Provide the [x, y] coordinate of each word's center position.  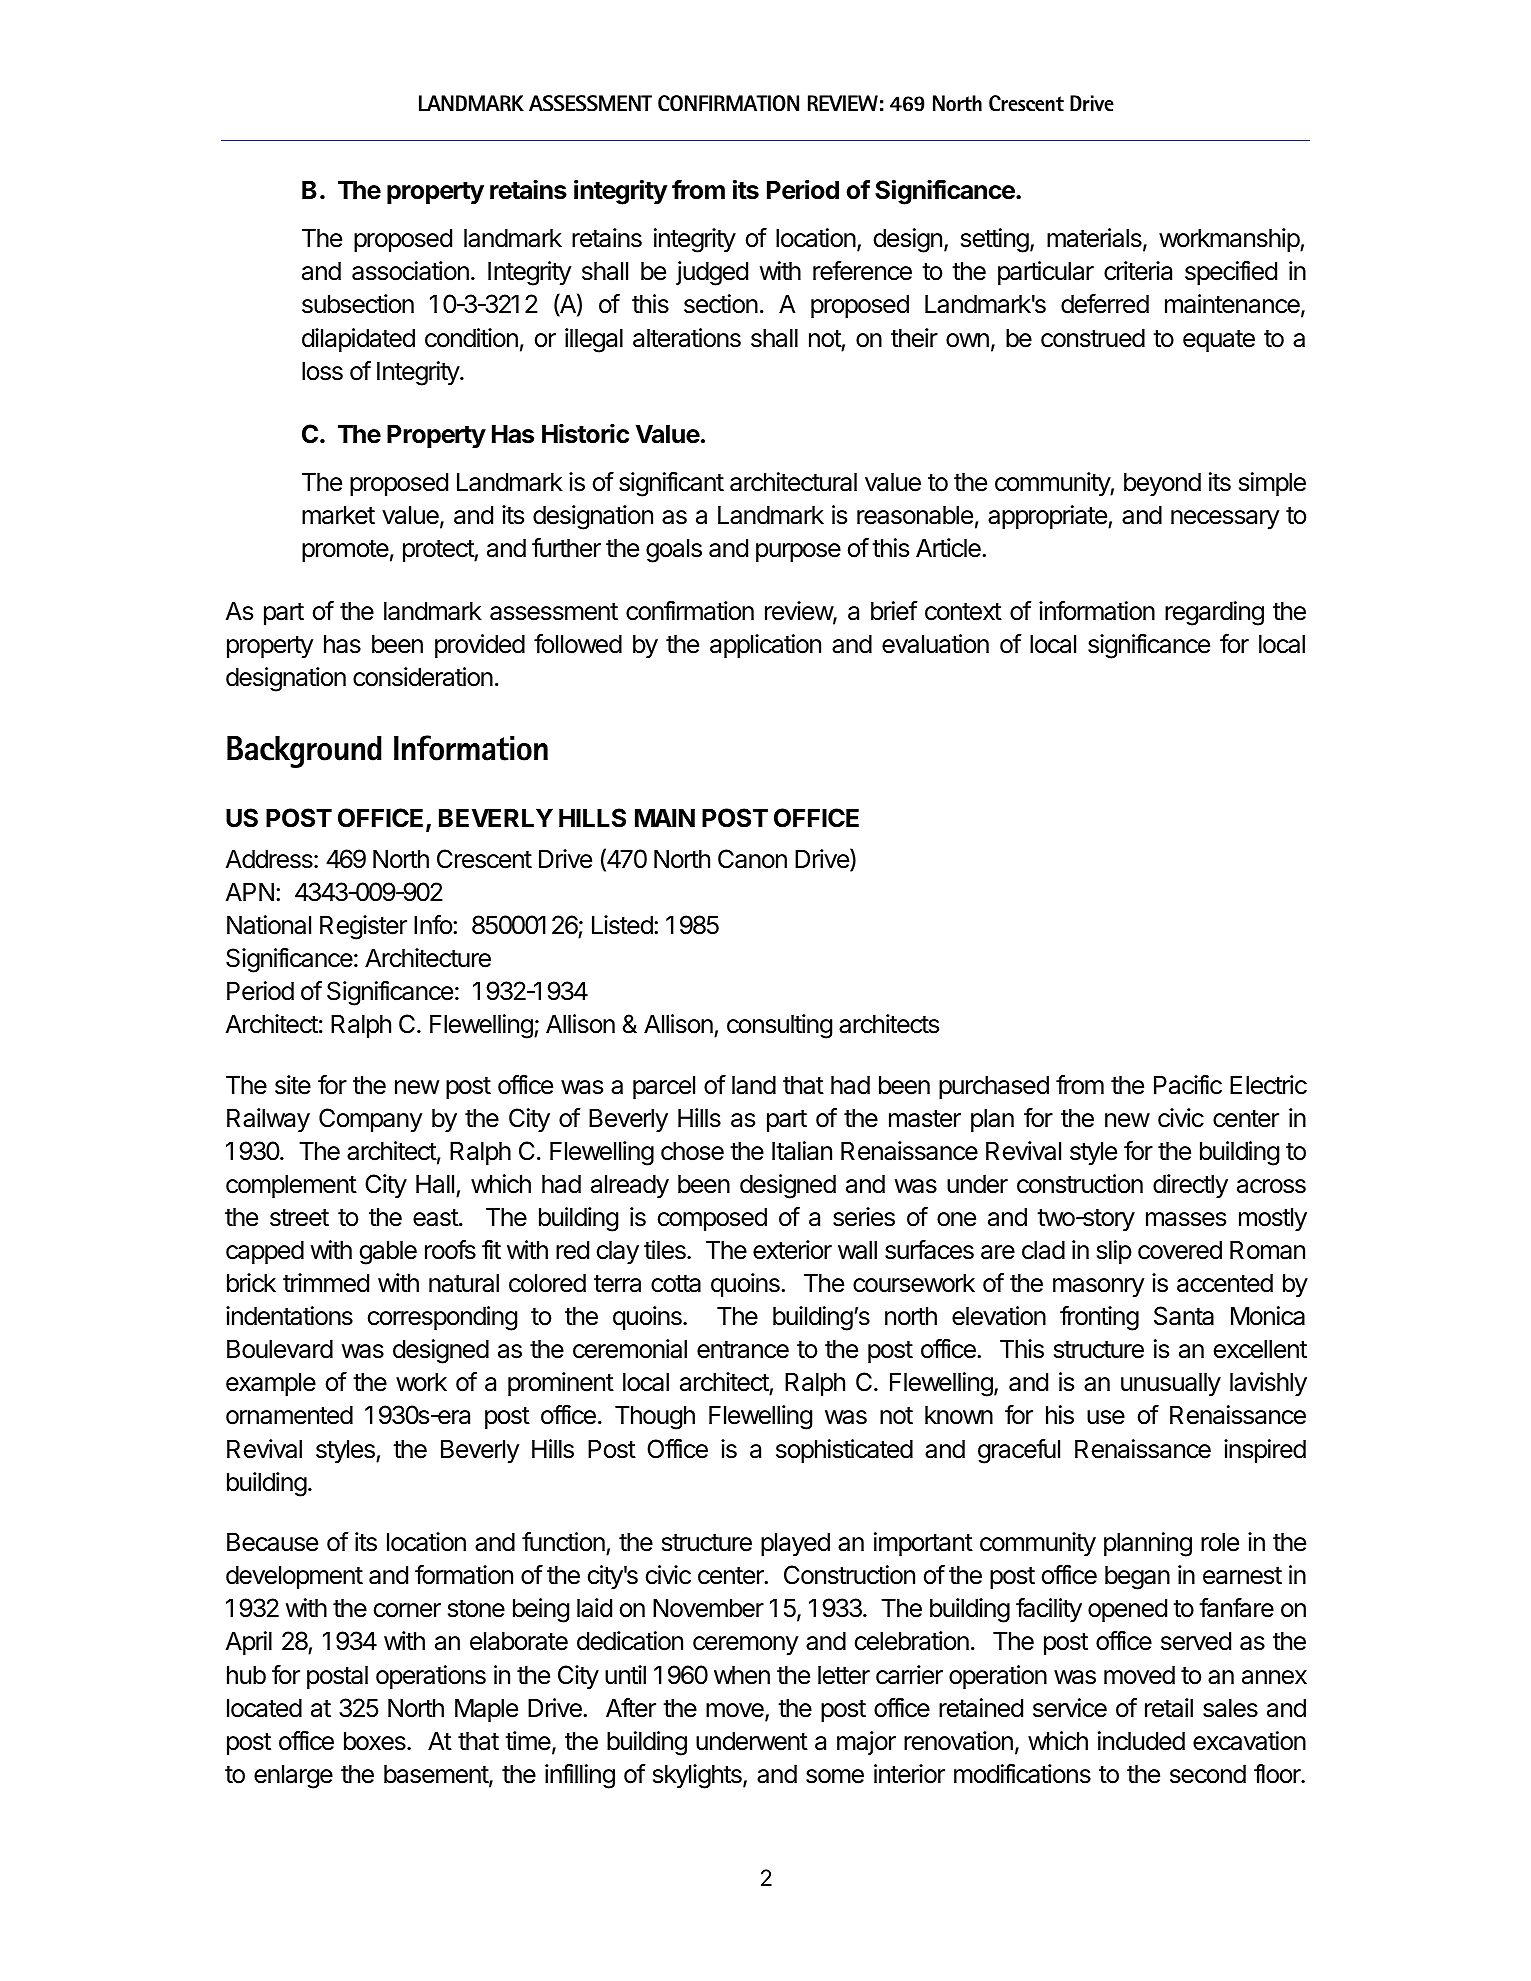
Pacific [1188, 1085]
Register [363, 927]
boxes [376, 1741]
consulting [779, 1026]
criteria [1138, 271]
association [410, 271]
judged [712, 273]
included [1141, 1741]
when [742, 1675]
